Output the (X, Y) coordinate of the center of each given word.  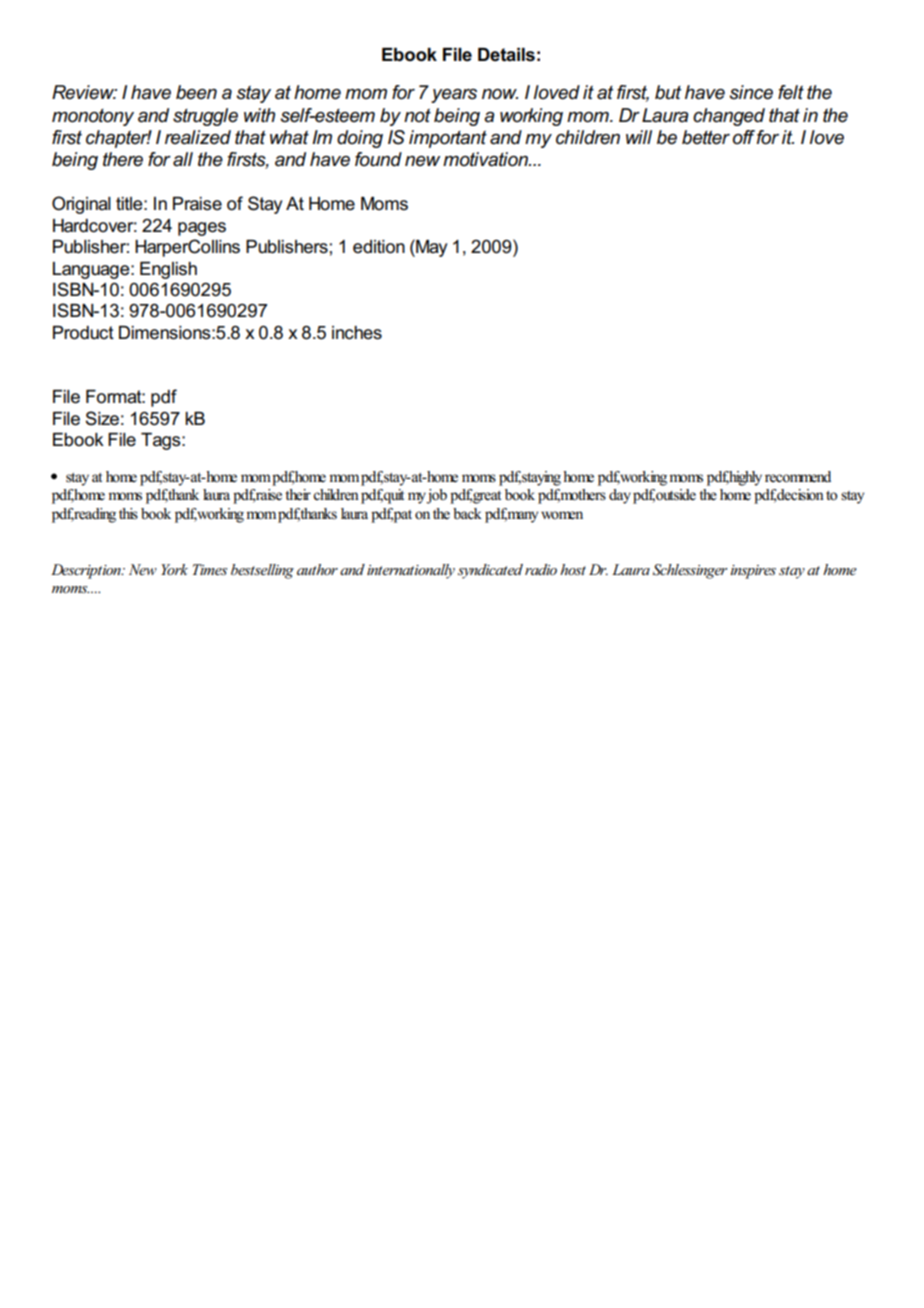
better (706, 137)
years (454, 96)
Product (83, 333)
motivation (486, 159)
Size (102, 418)
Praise (197, 204)
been (196, 92)
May (430, 248)
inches (357, 333)
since (751, 92)
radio (541, 569)
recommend (798, 477)
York (174, 569)
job (436, 496)
